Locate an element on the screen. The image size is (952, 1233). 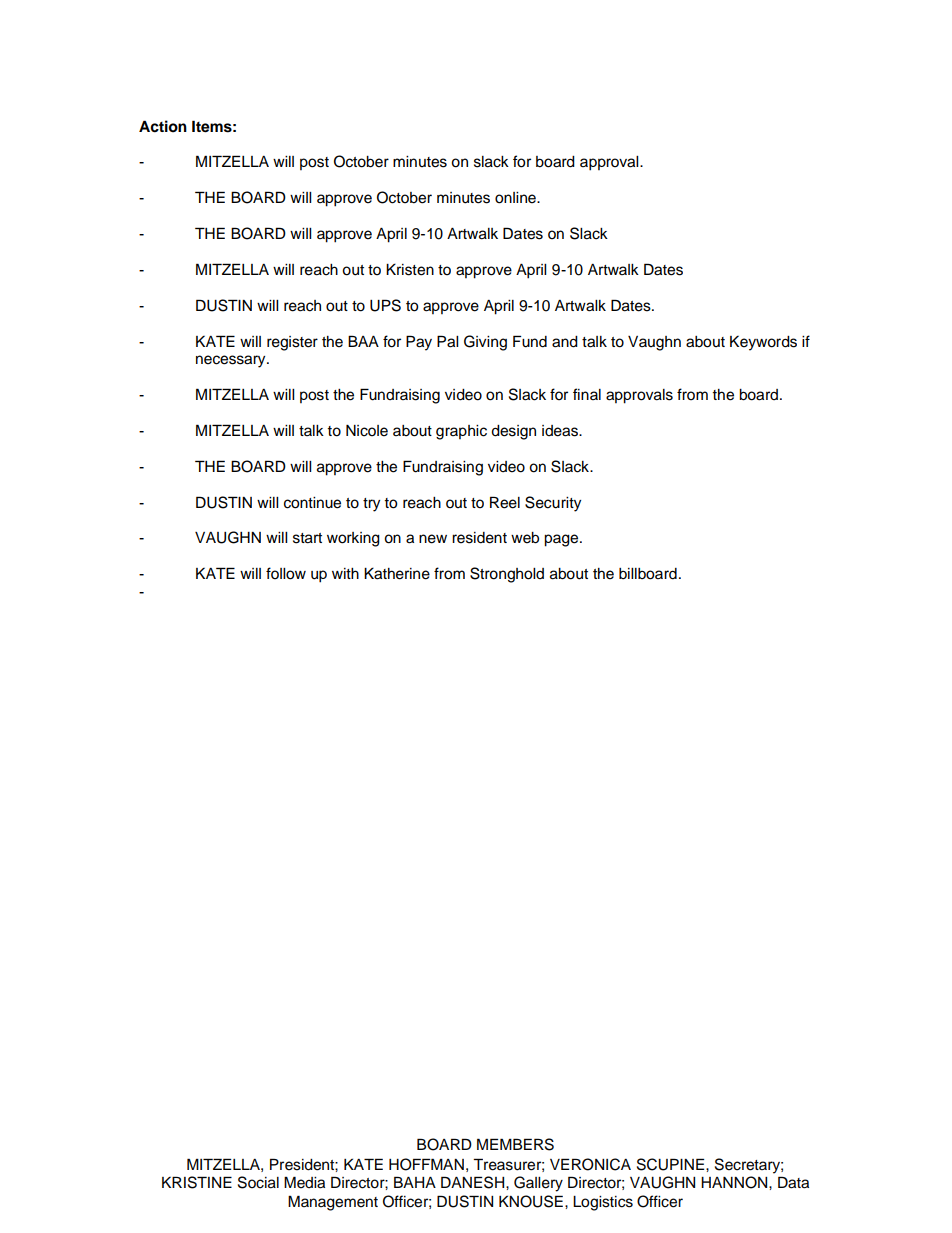
MEMBERS is located at coordinates (515, 1144).
